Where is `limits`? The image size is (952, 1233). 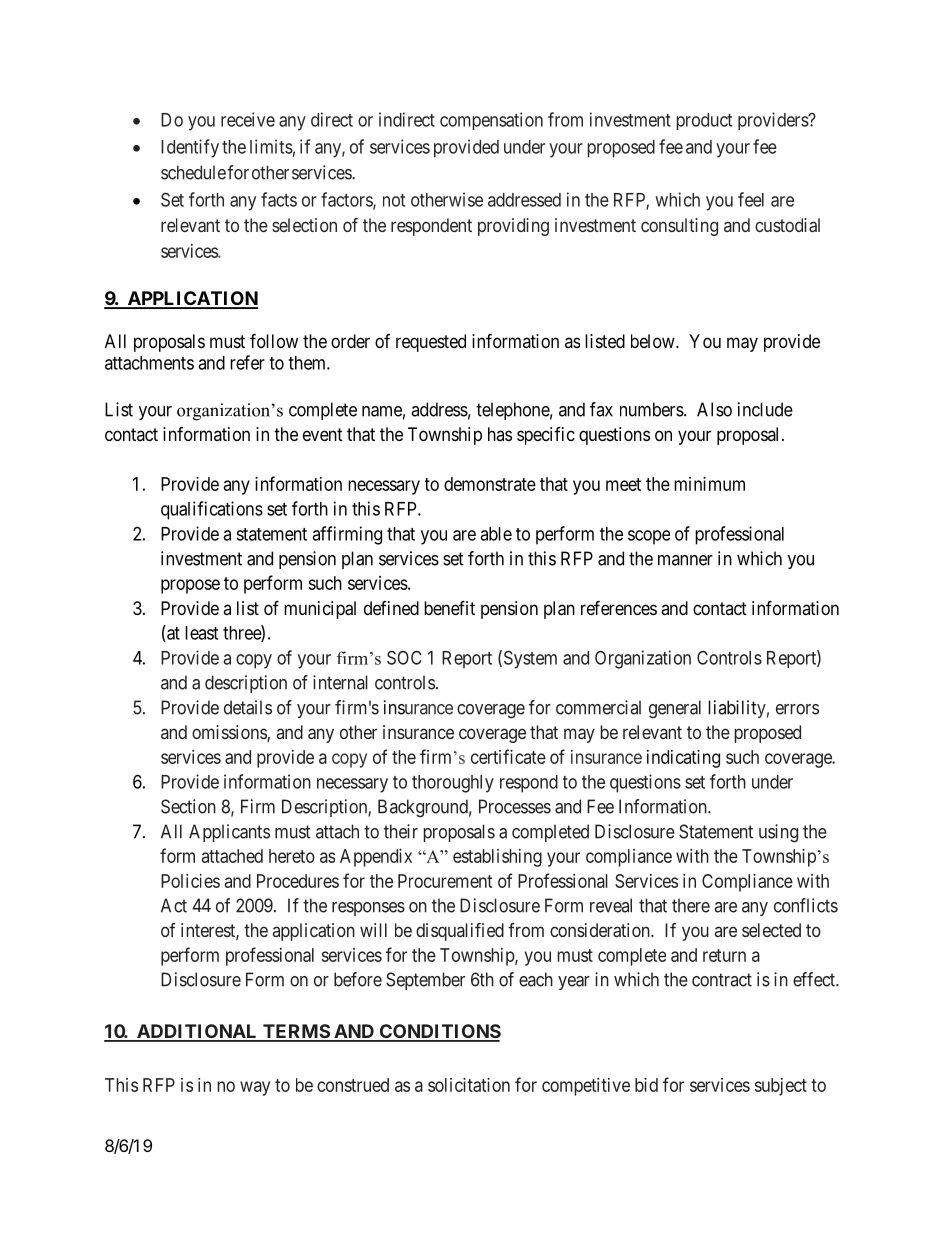 limits is located at coordinates (271, 146).
